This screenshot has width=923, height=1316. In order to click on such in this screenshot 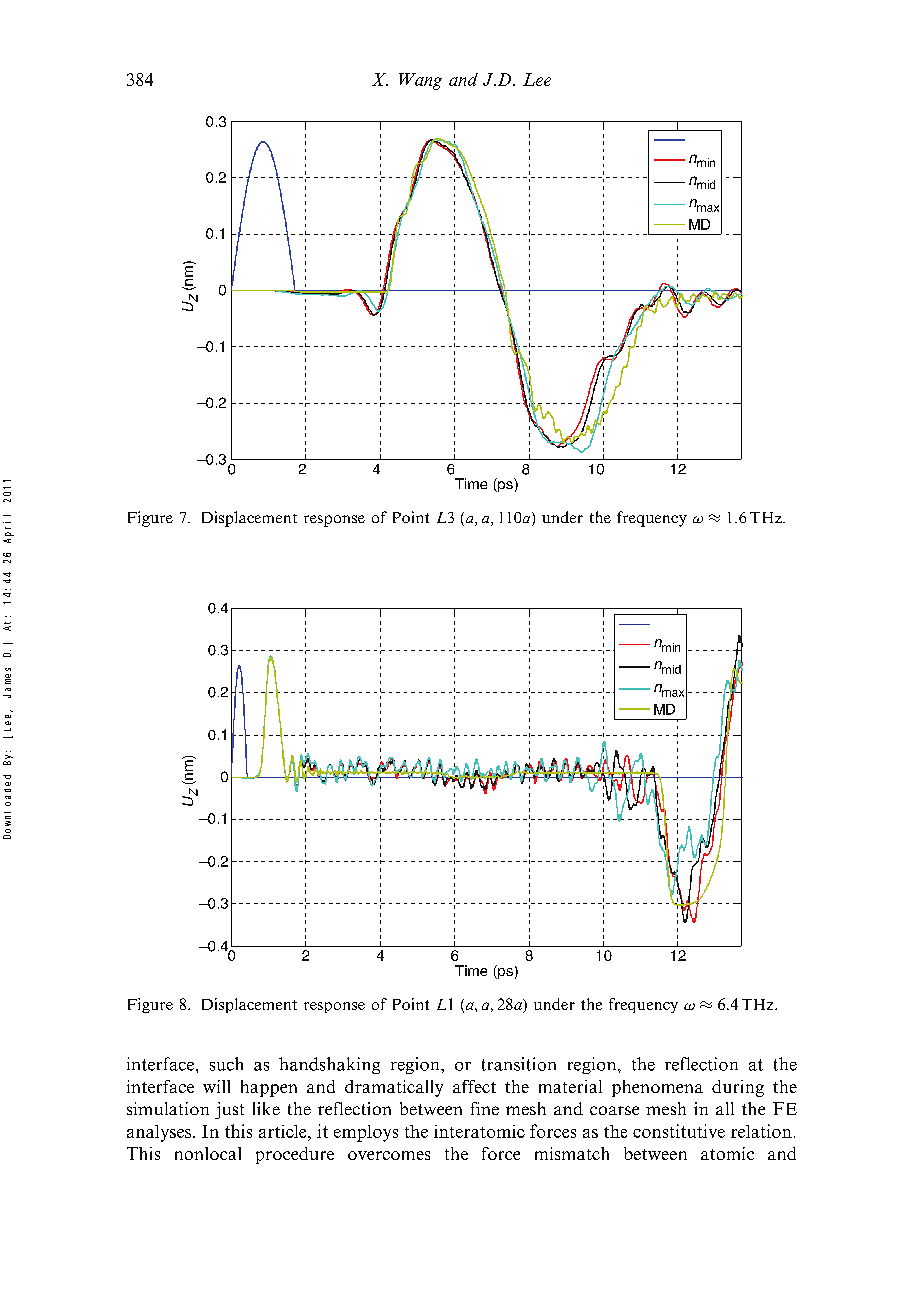, I will do `click(226, 1064)`.
